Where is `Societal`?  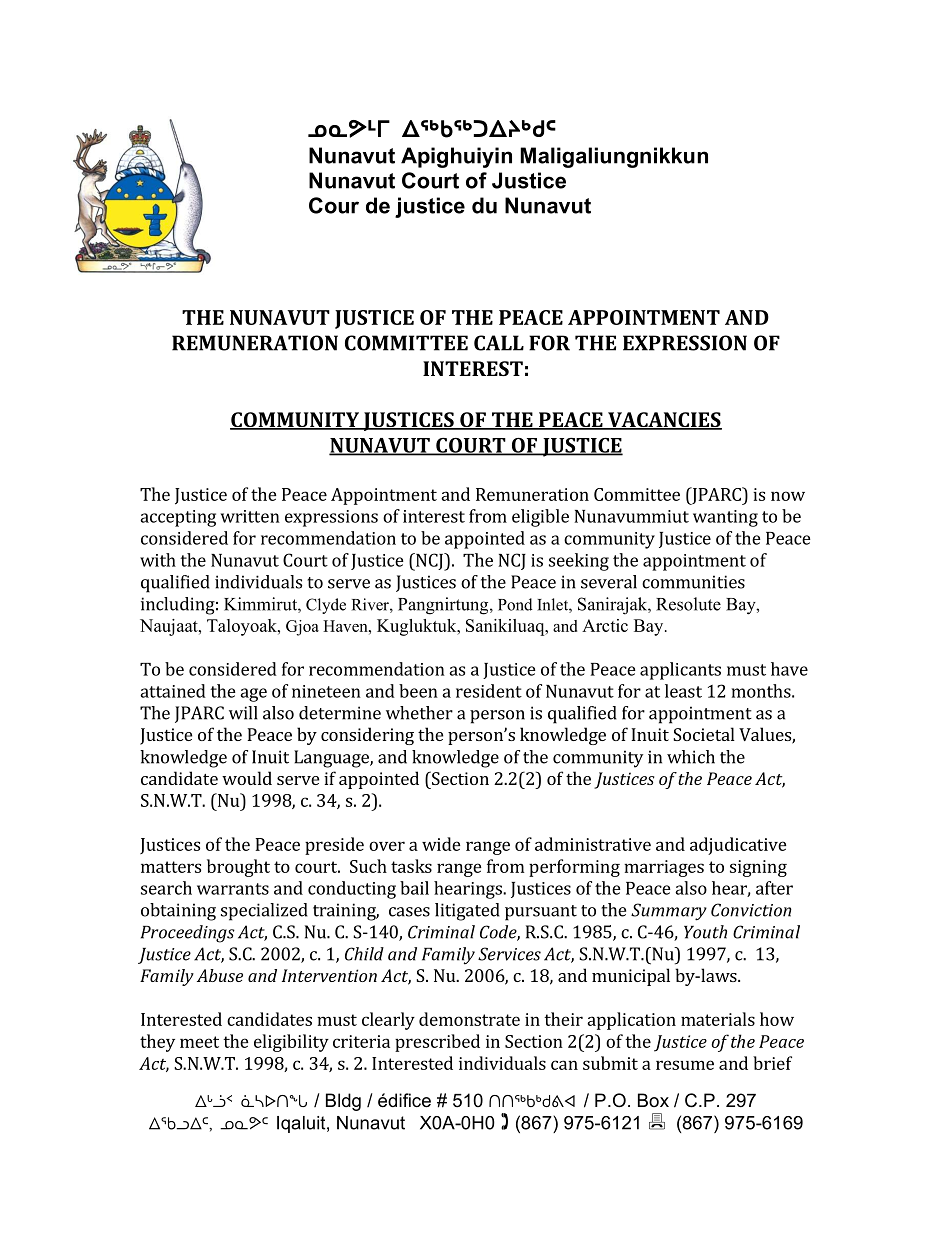
Societal is located at coordinates (704, 734).
